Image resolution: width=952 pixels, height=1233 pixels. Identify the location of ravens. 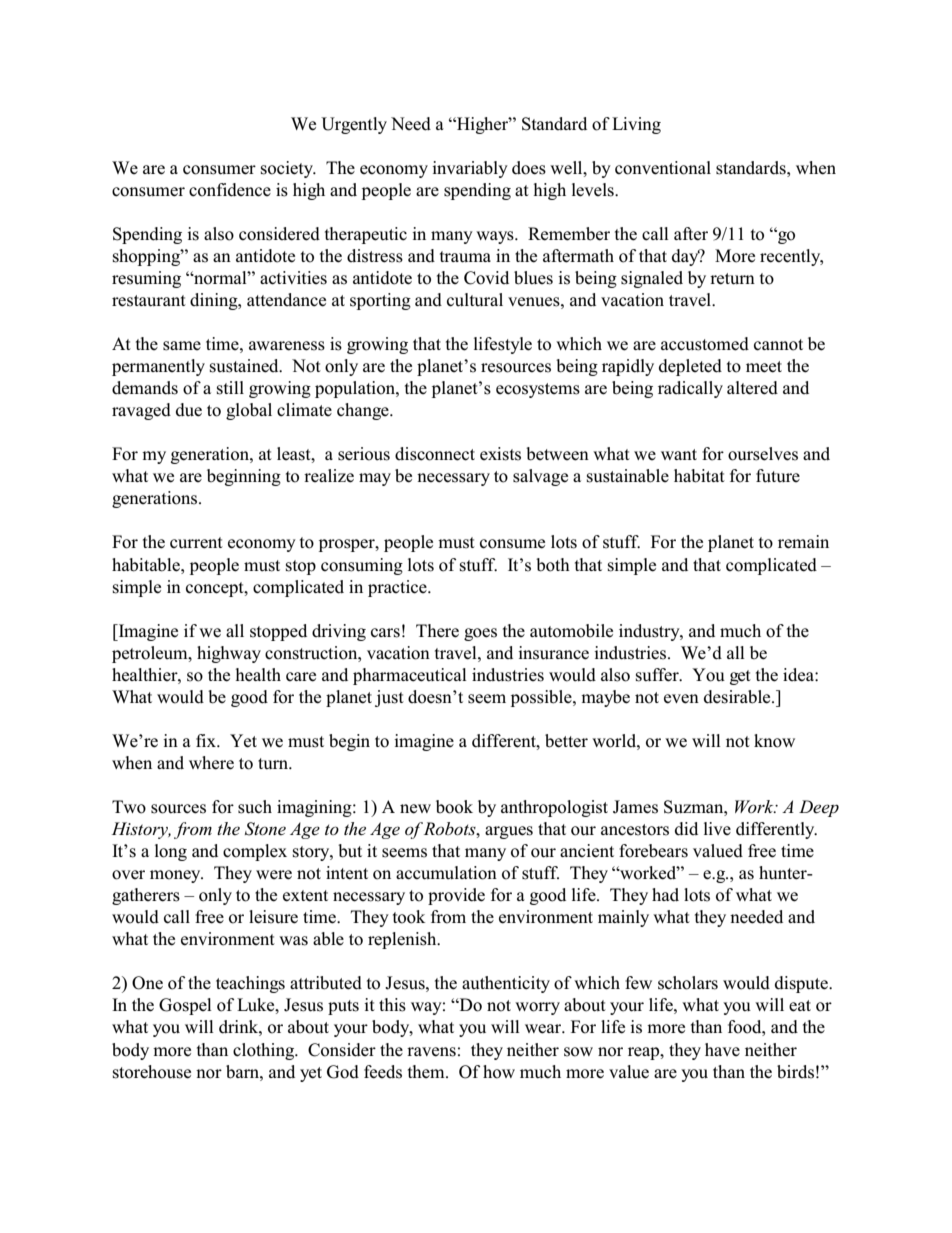
(431, 1052).
